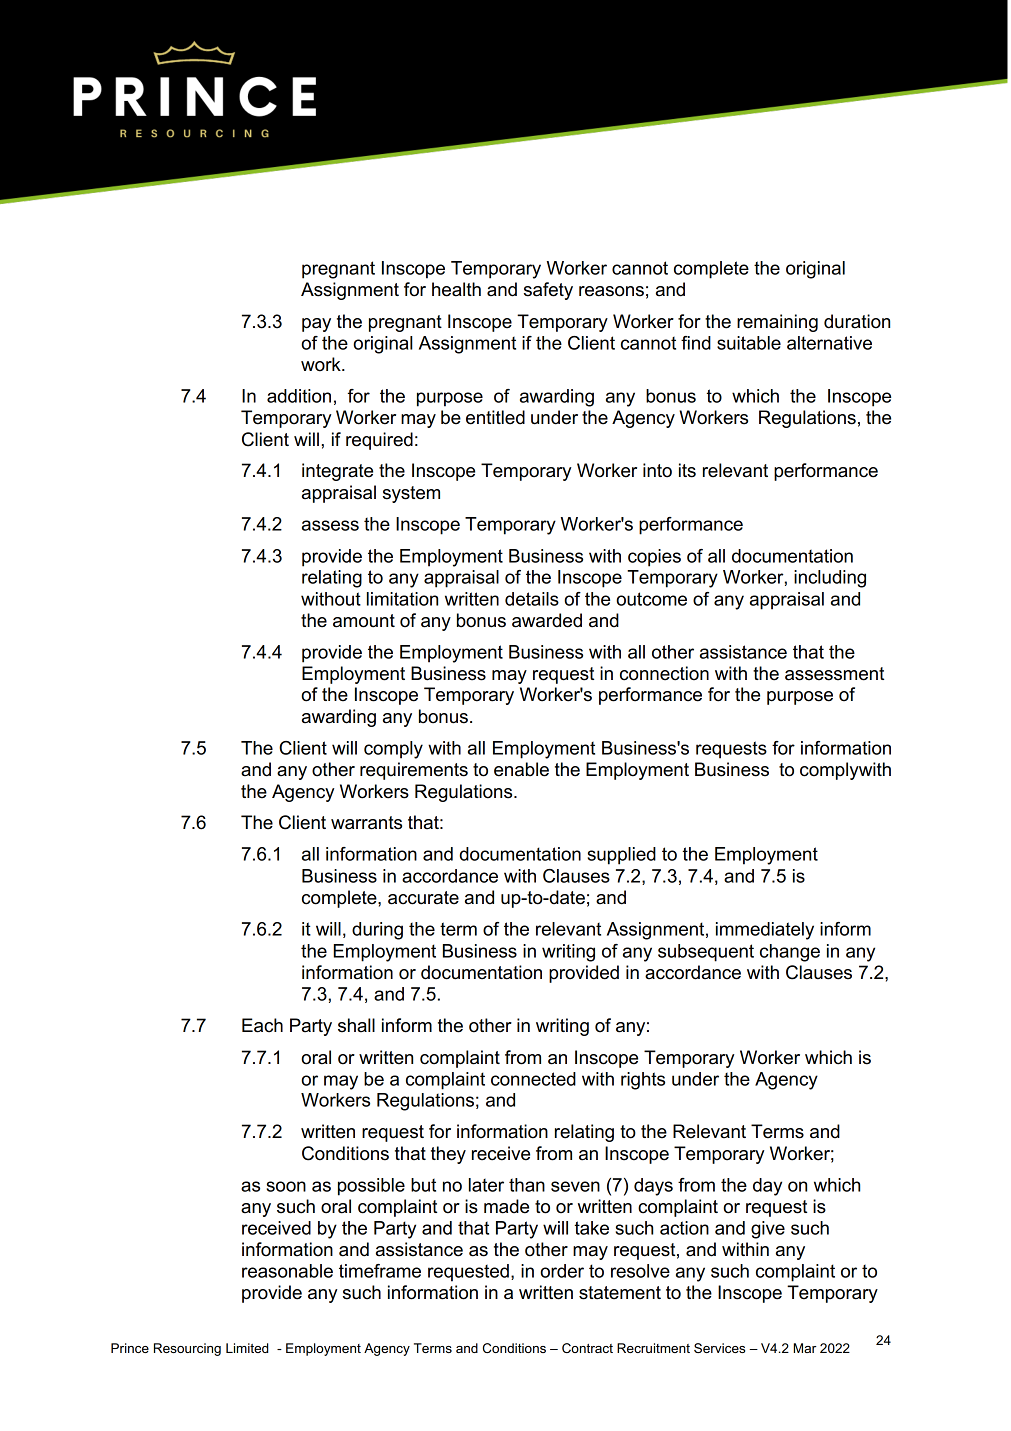  What do you see at coordinates (364, 621) in the screenshot?
I see `amount` at bounding box center [364, 621].
